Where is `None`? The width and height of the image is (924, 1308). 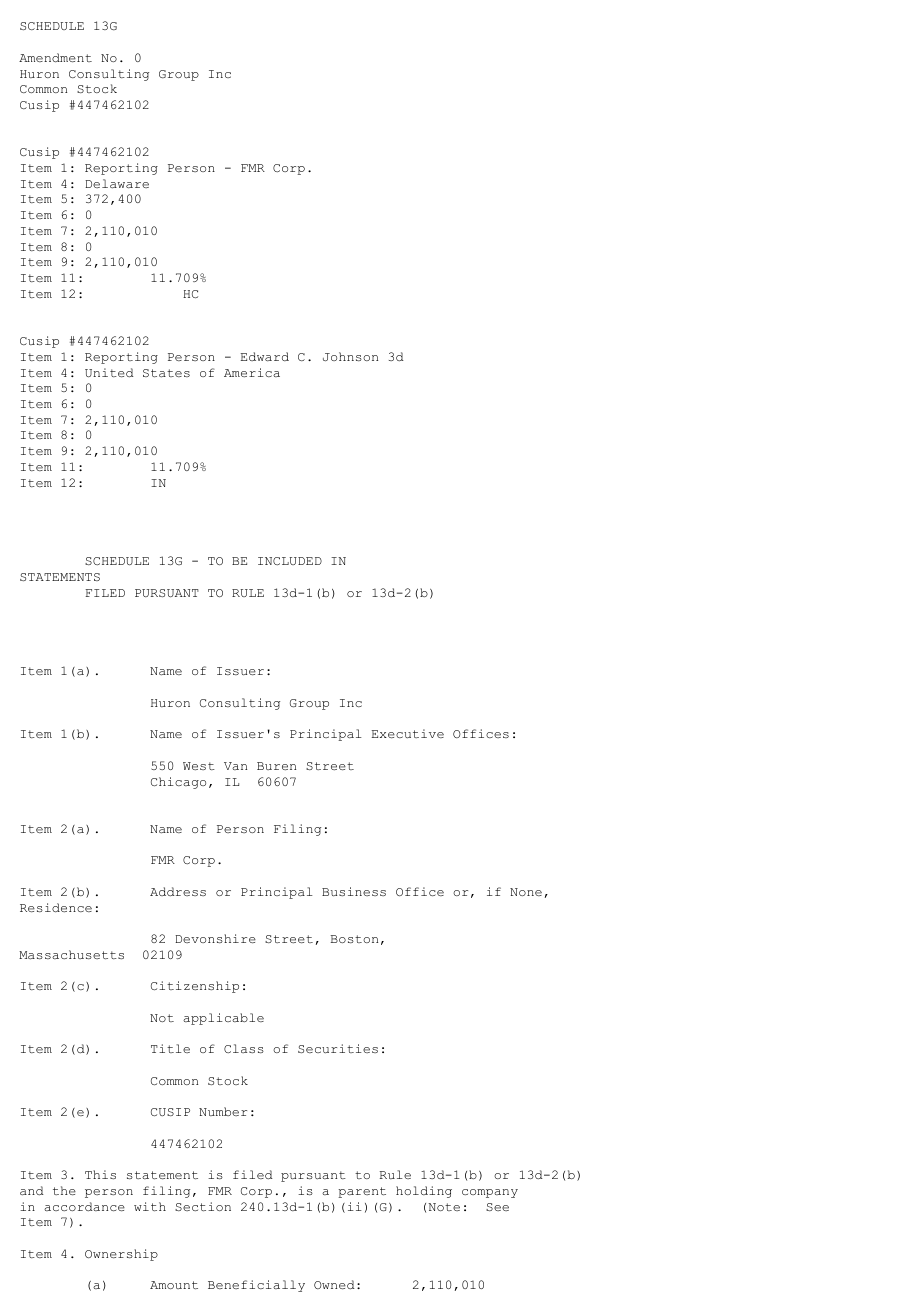 None is located at coordinates (526, 892).
